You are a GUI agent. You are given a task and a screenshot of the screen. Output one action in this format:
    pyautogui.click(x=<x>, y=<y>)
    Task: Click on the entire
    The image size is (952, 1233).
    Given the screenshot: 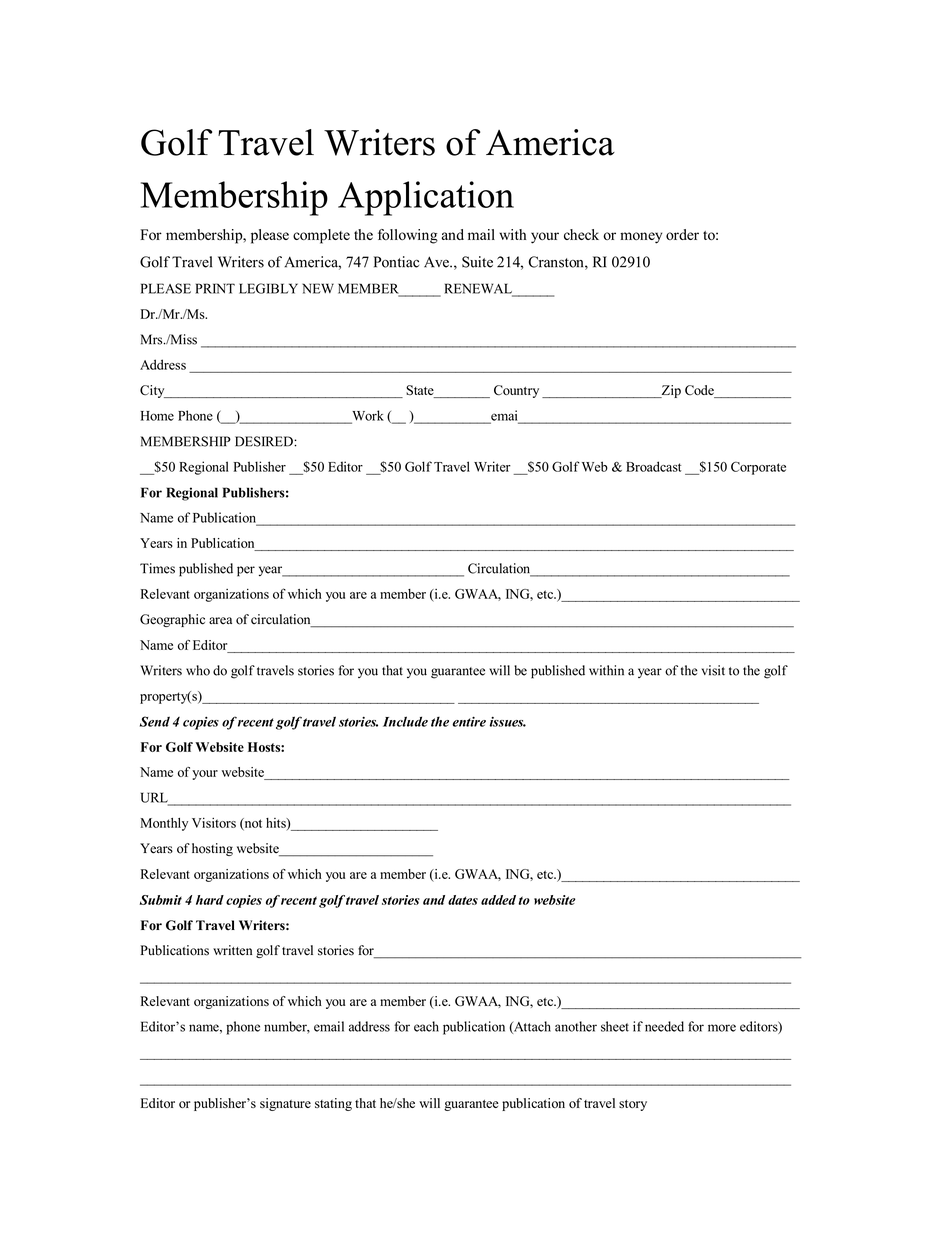 What is the action you would take?
    pyautogui.click(x=469, y=721)
